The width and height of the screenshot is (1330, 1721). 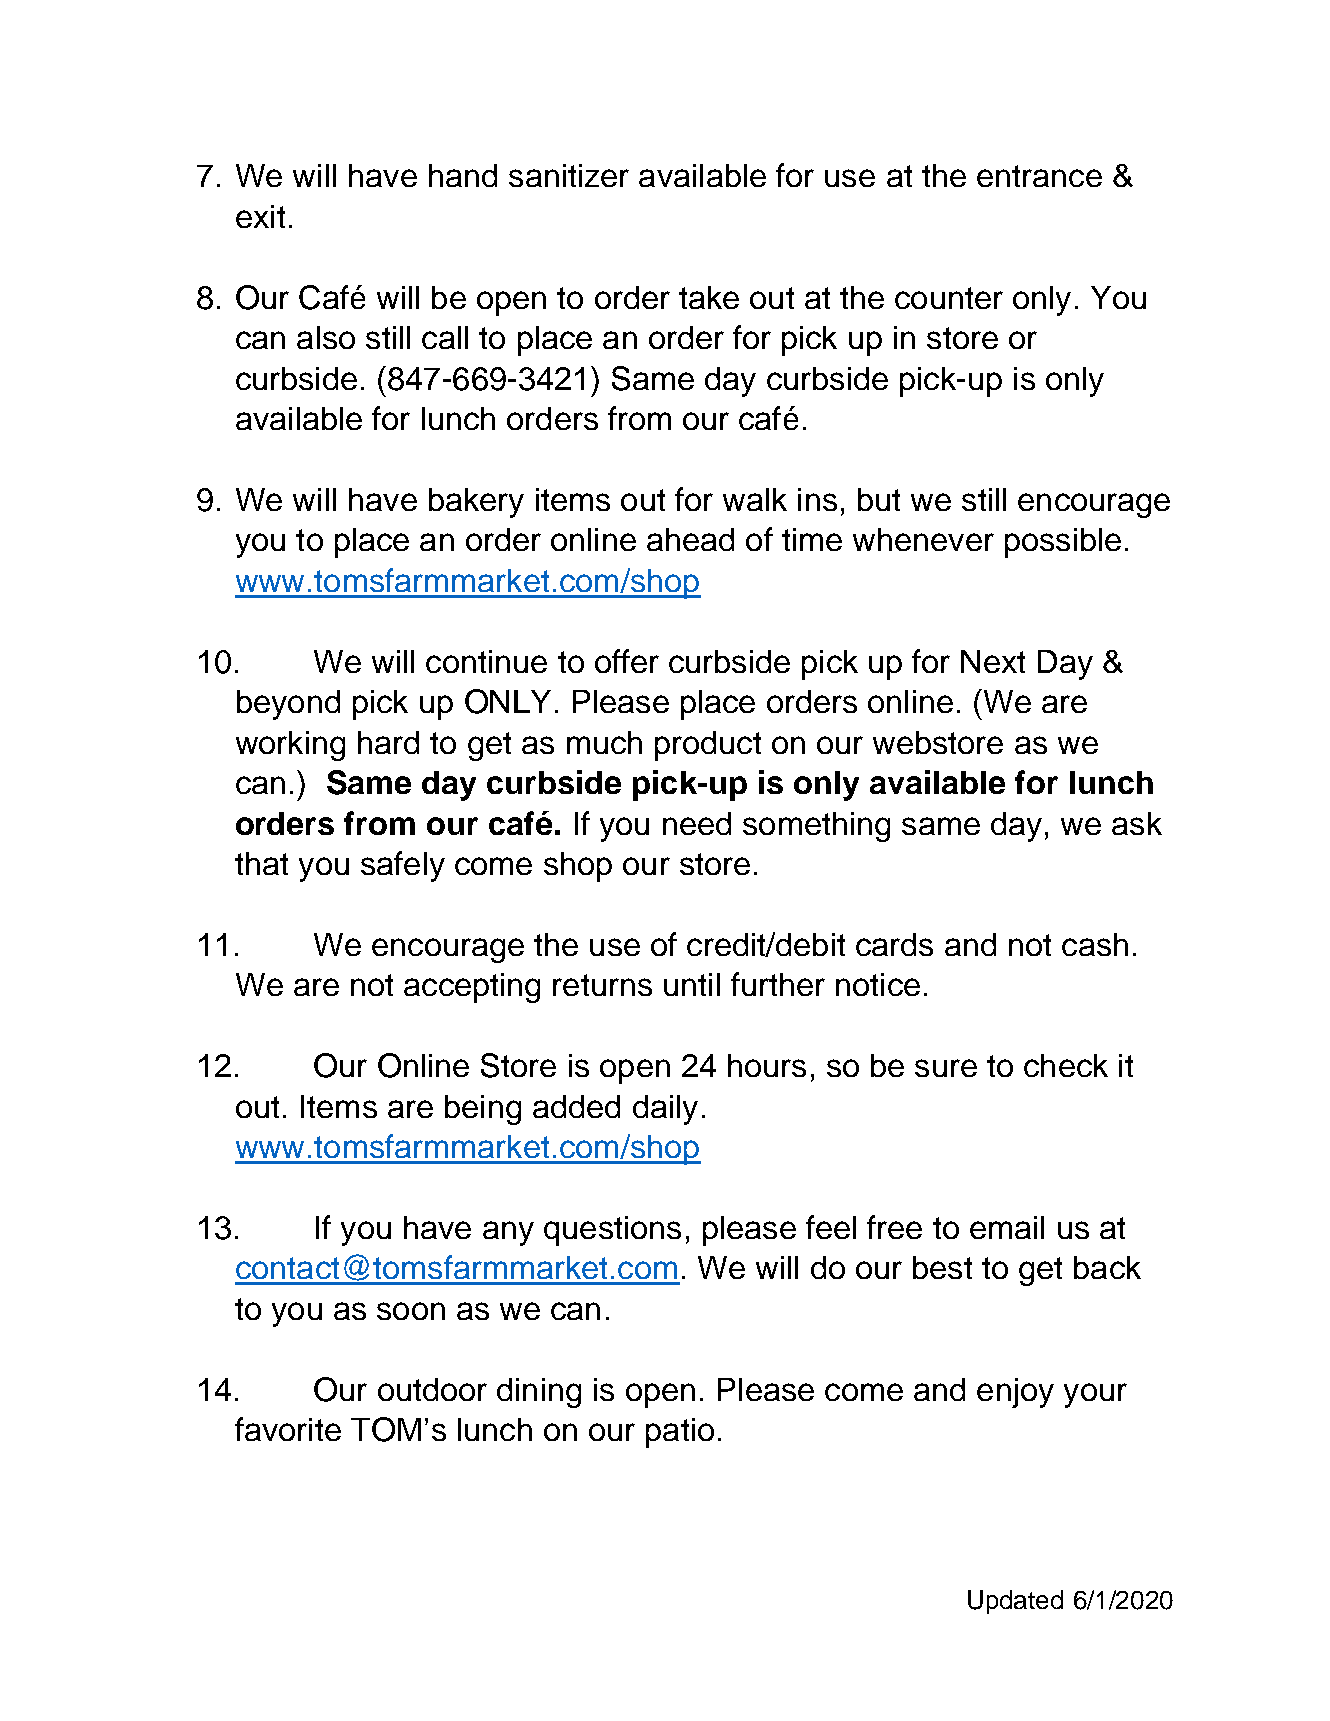 I want to click on need, so click(x=697, y=823).
